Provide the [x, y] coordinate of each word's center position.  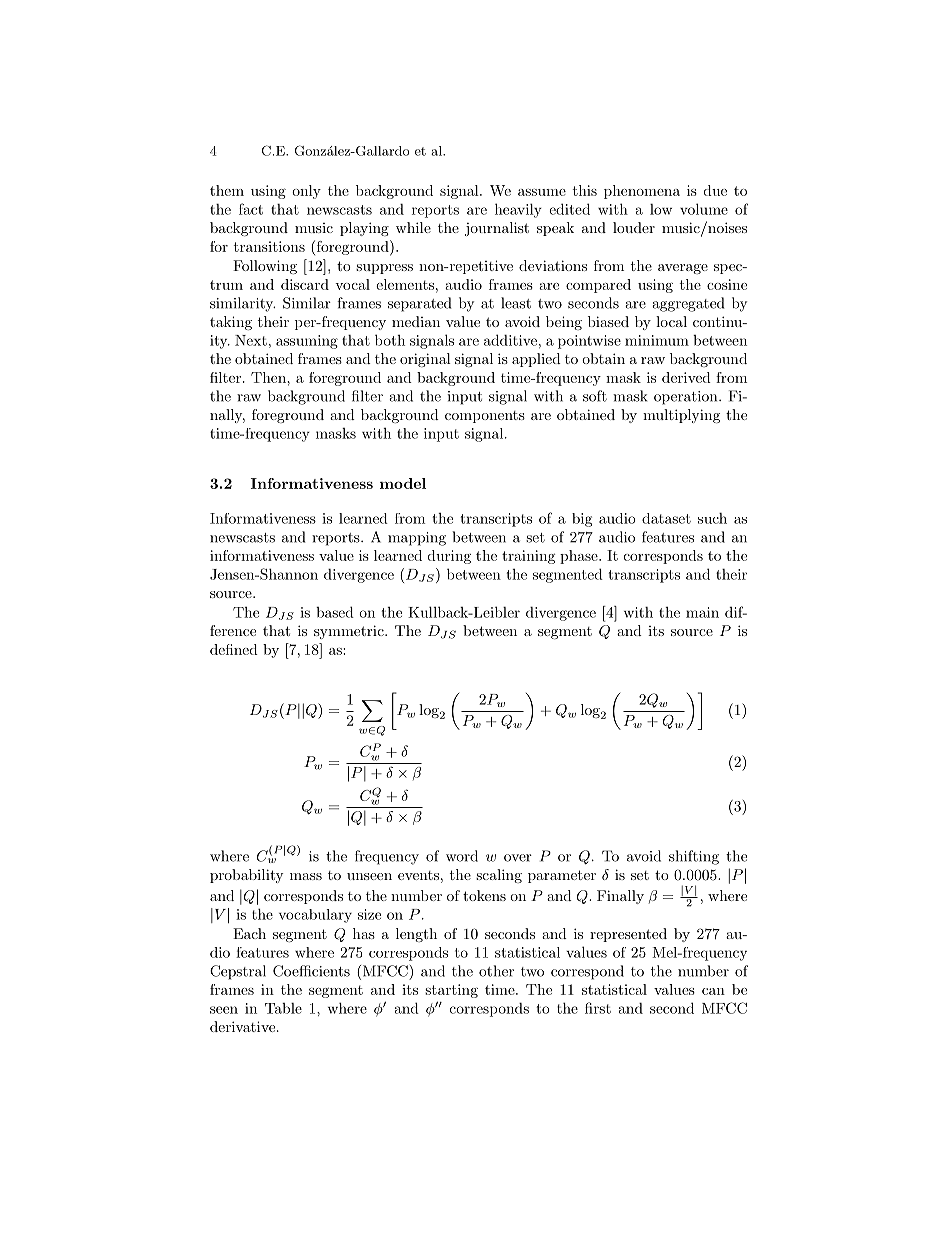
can [713, 991]
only [306, 192]
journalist [497, 229]
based [335, 612]
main [702, 612]
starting [451, 991]
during [449, 557]
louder [634, 227]
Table [283, 1008]
